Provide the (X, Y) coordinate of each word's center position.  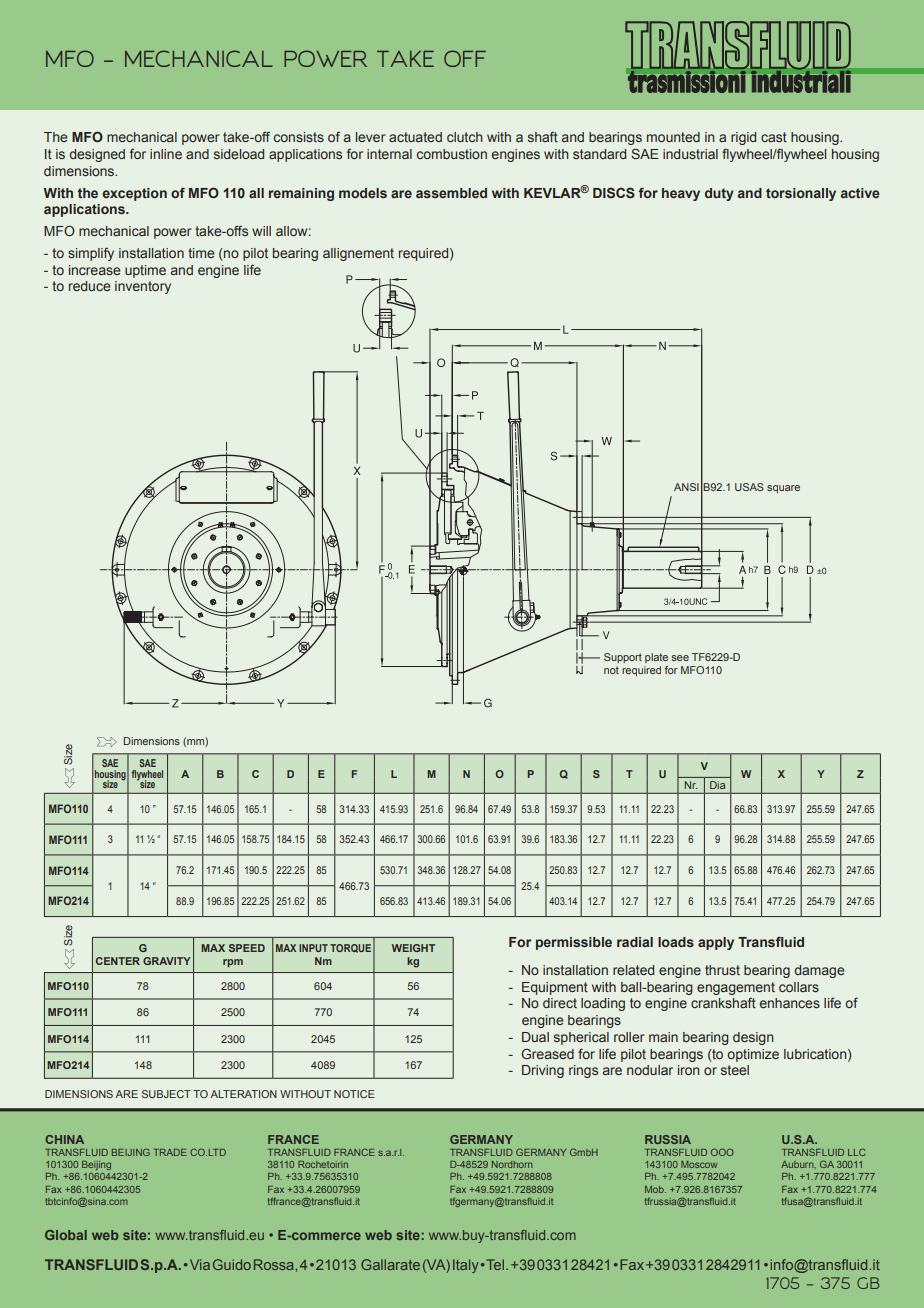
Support (623, 658)
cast (774, 137)
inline (166, 154)
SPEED (247, 948)
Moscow (699, 1164)
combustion (452, 154)
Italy (466, 1266)
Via (198, 1264)
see (680, 658)
